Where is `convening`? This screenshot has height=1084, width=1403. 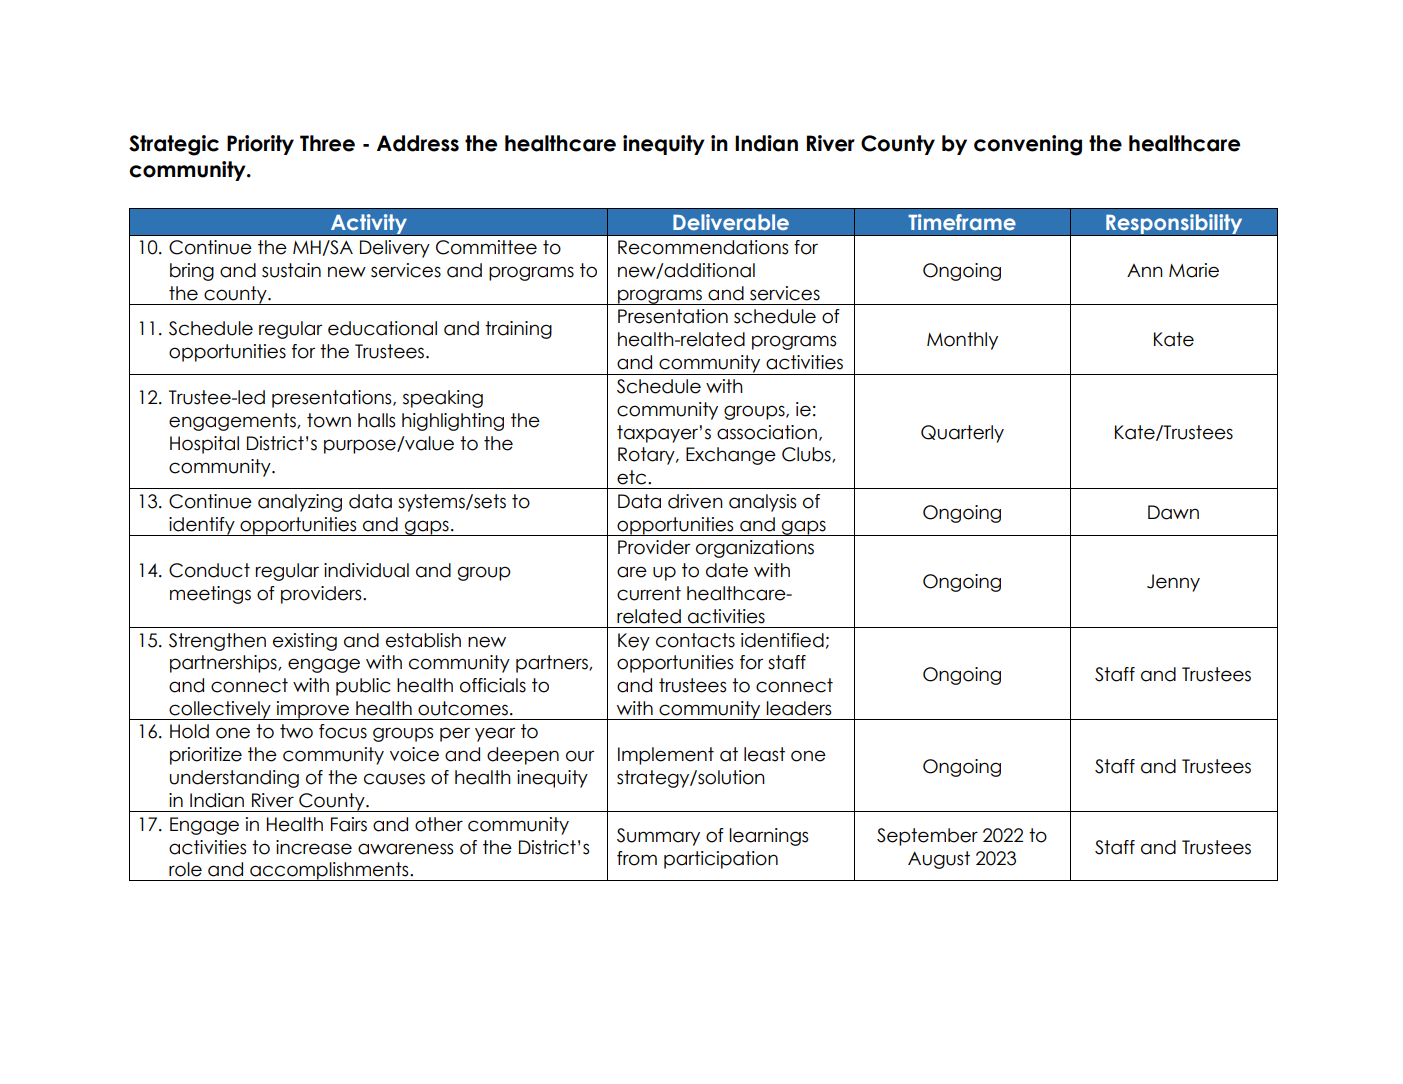 convening is located at coordinates (1028, 145).
